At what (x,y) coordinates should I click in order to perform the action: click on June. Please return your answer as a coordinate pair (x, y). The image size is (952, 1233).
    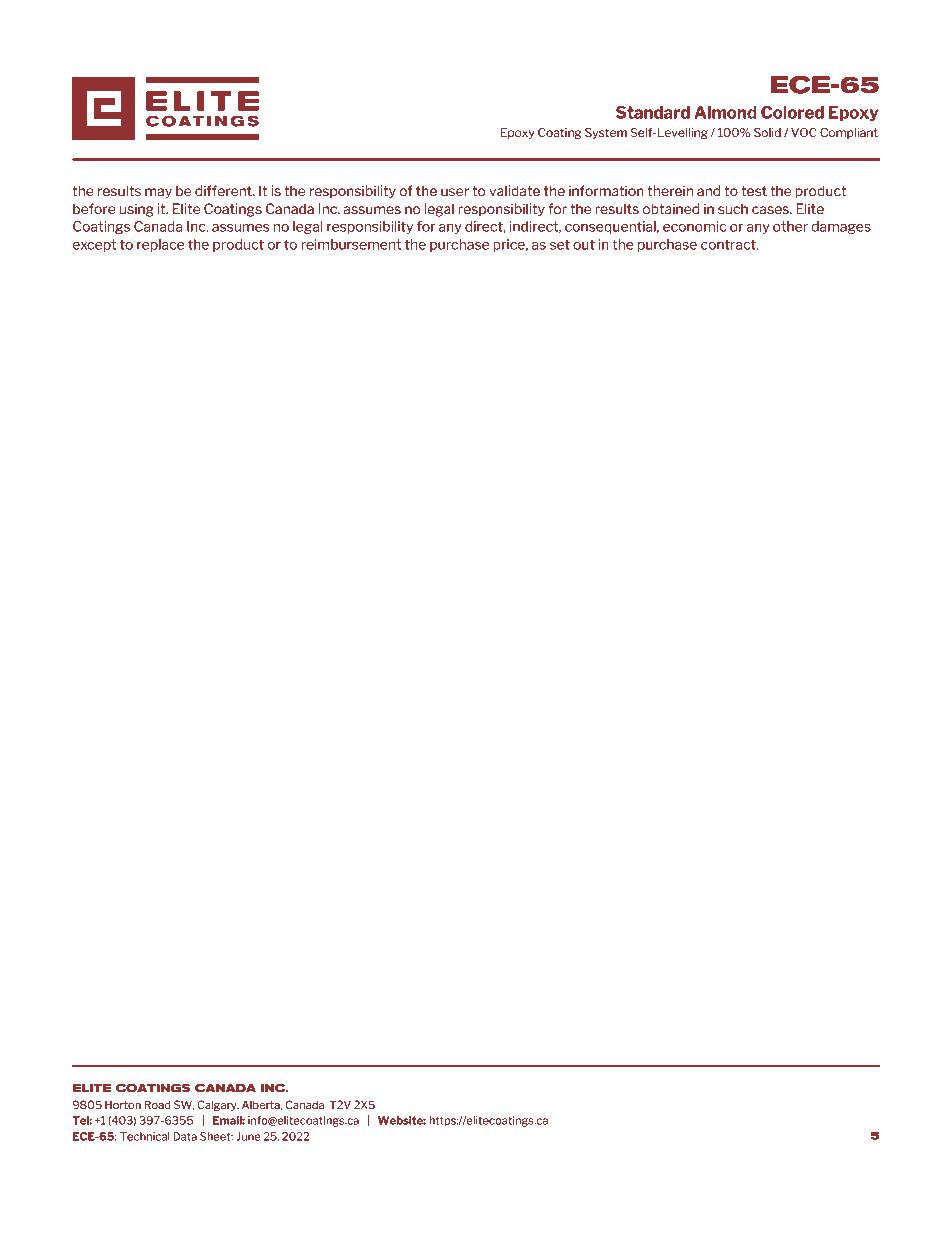
    Looking at the image, I should click on (248, 1136).
